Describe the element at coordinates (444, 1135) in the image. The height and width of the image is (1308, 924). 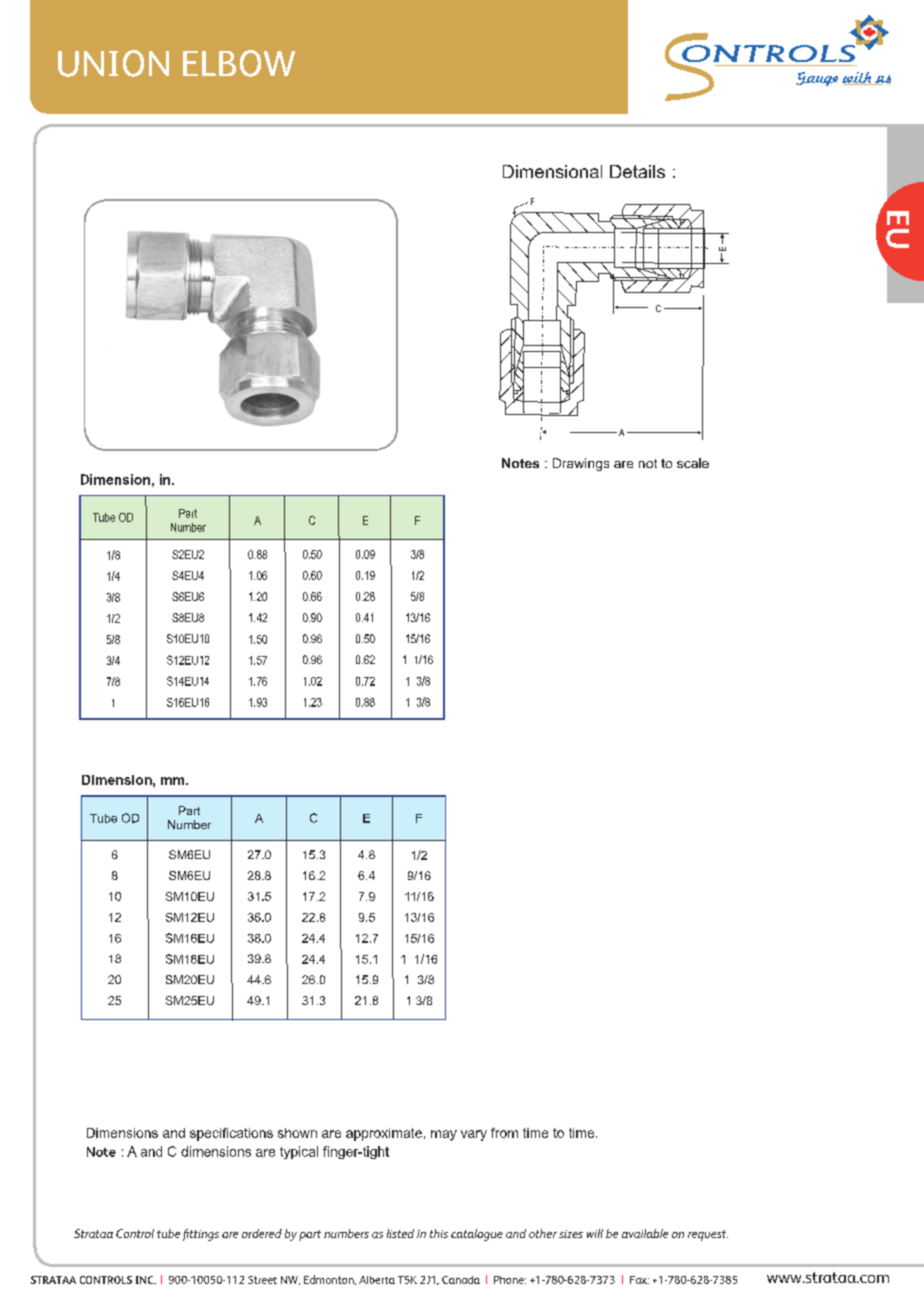
I see `may` at that location.
